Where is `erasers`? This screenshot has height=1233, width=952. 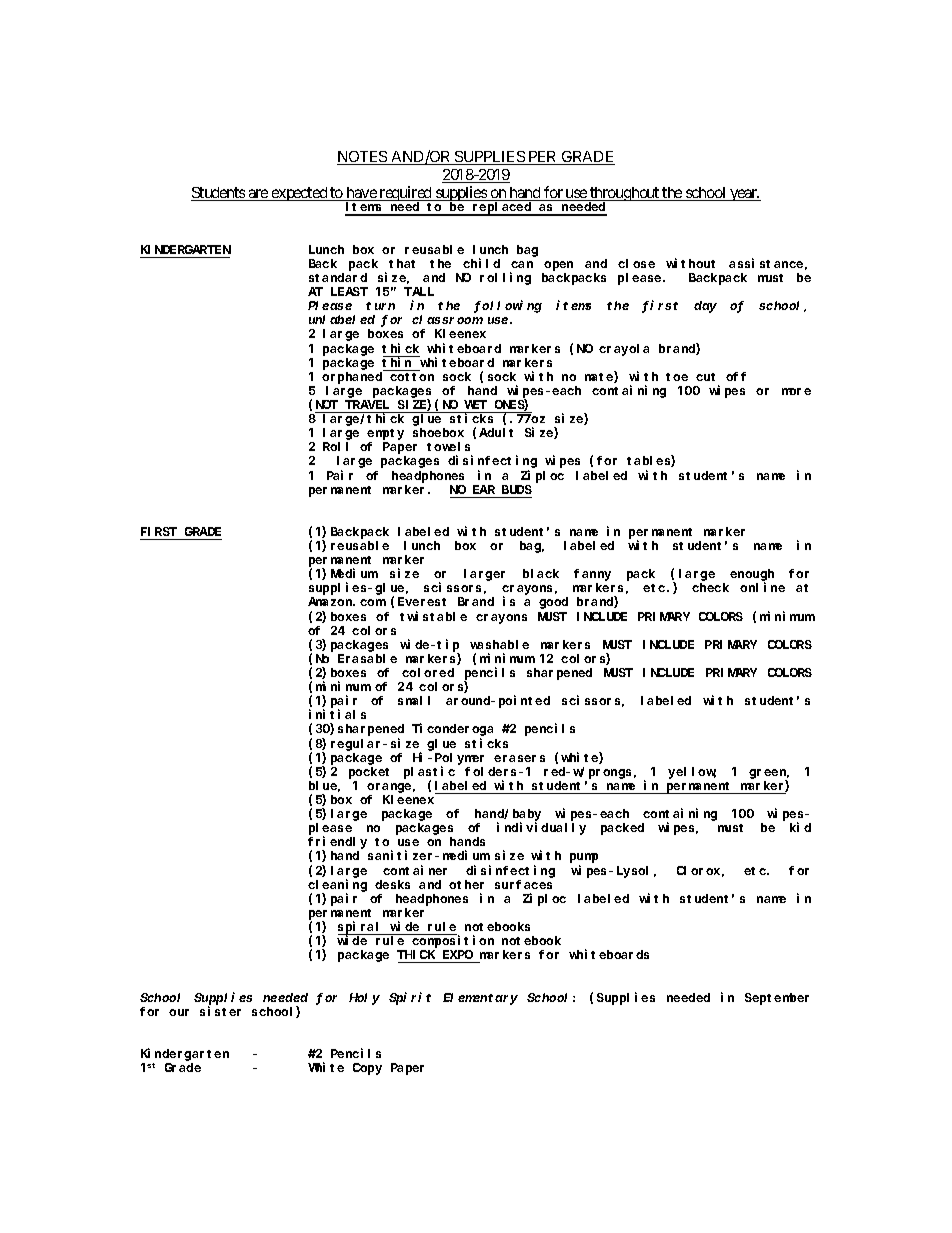
erasers is located at coordinates (519, 758).
